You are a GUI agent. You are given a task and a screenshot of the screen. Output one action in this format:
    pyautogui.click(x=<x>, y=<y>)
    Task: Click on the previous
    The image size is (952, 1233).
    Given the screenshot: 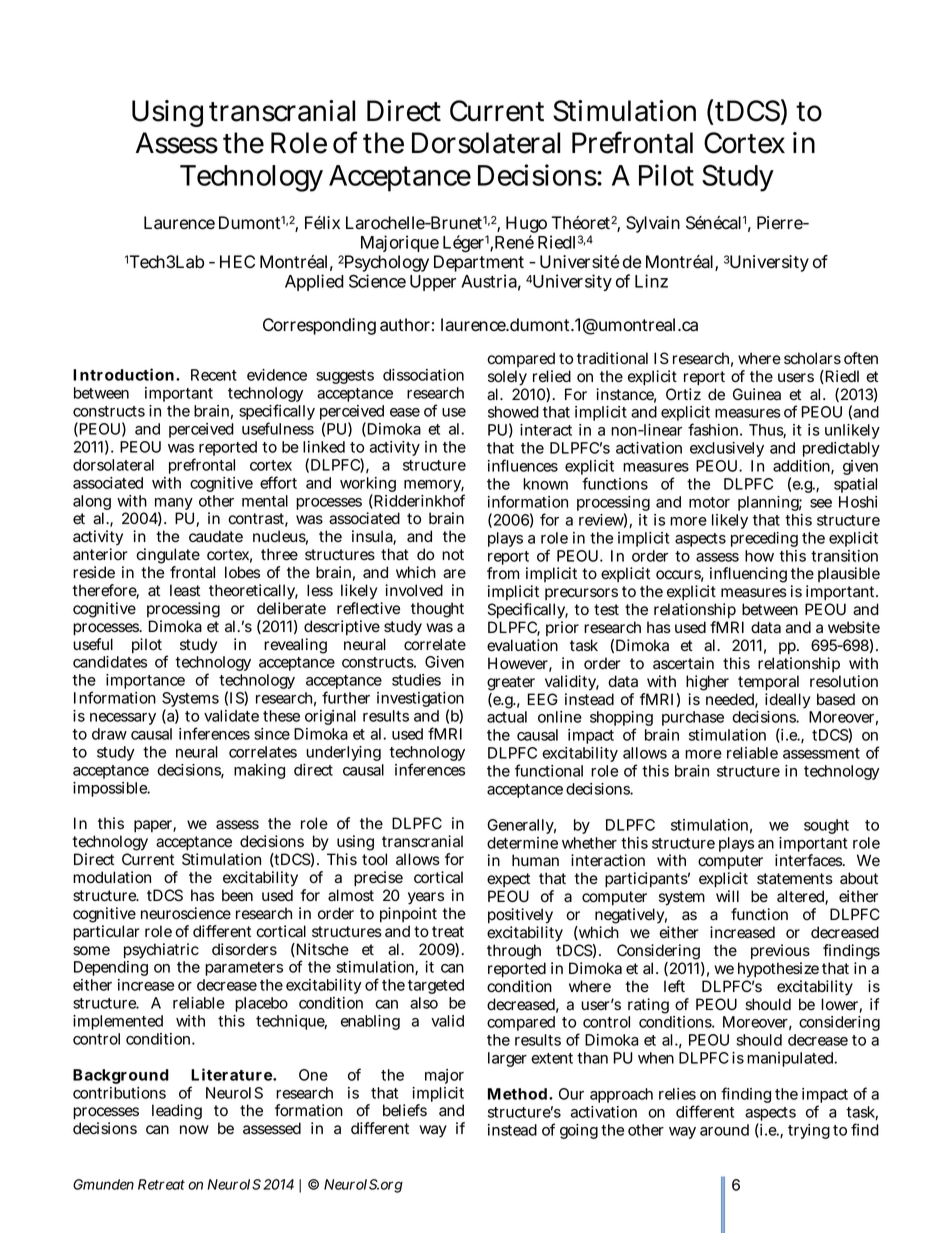 What is the action you would take?
    pyautogui.click(x=780, y=951)
